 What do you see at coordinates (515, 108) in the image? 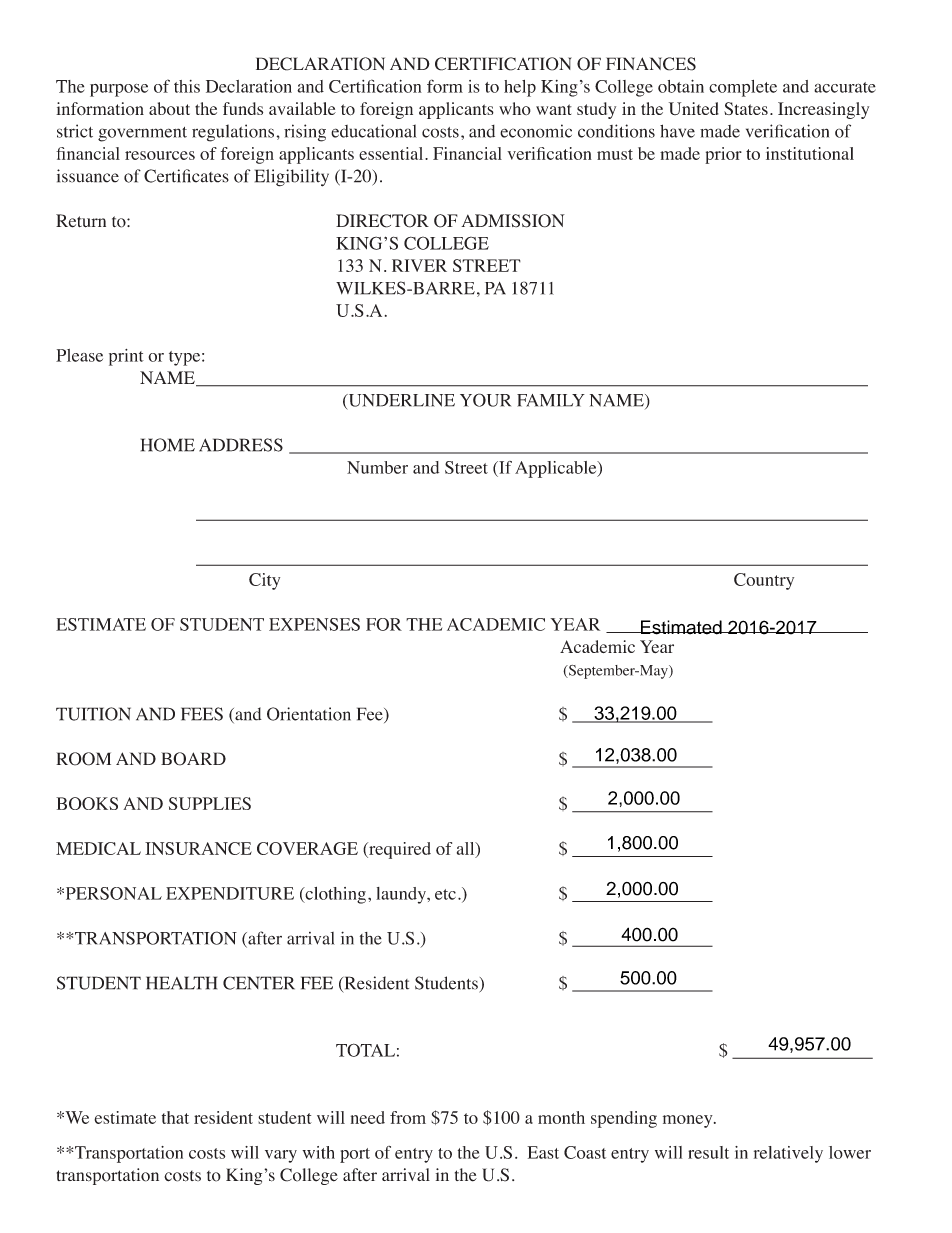
I see `who` at bounding box center [515, 108].
